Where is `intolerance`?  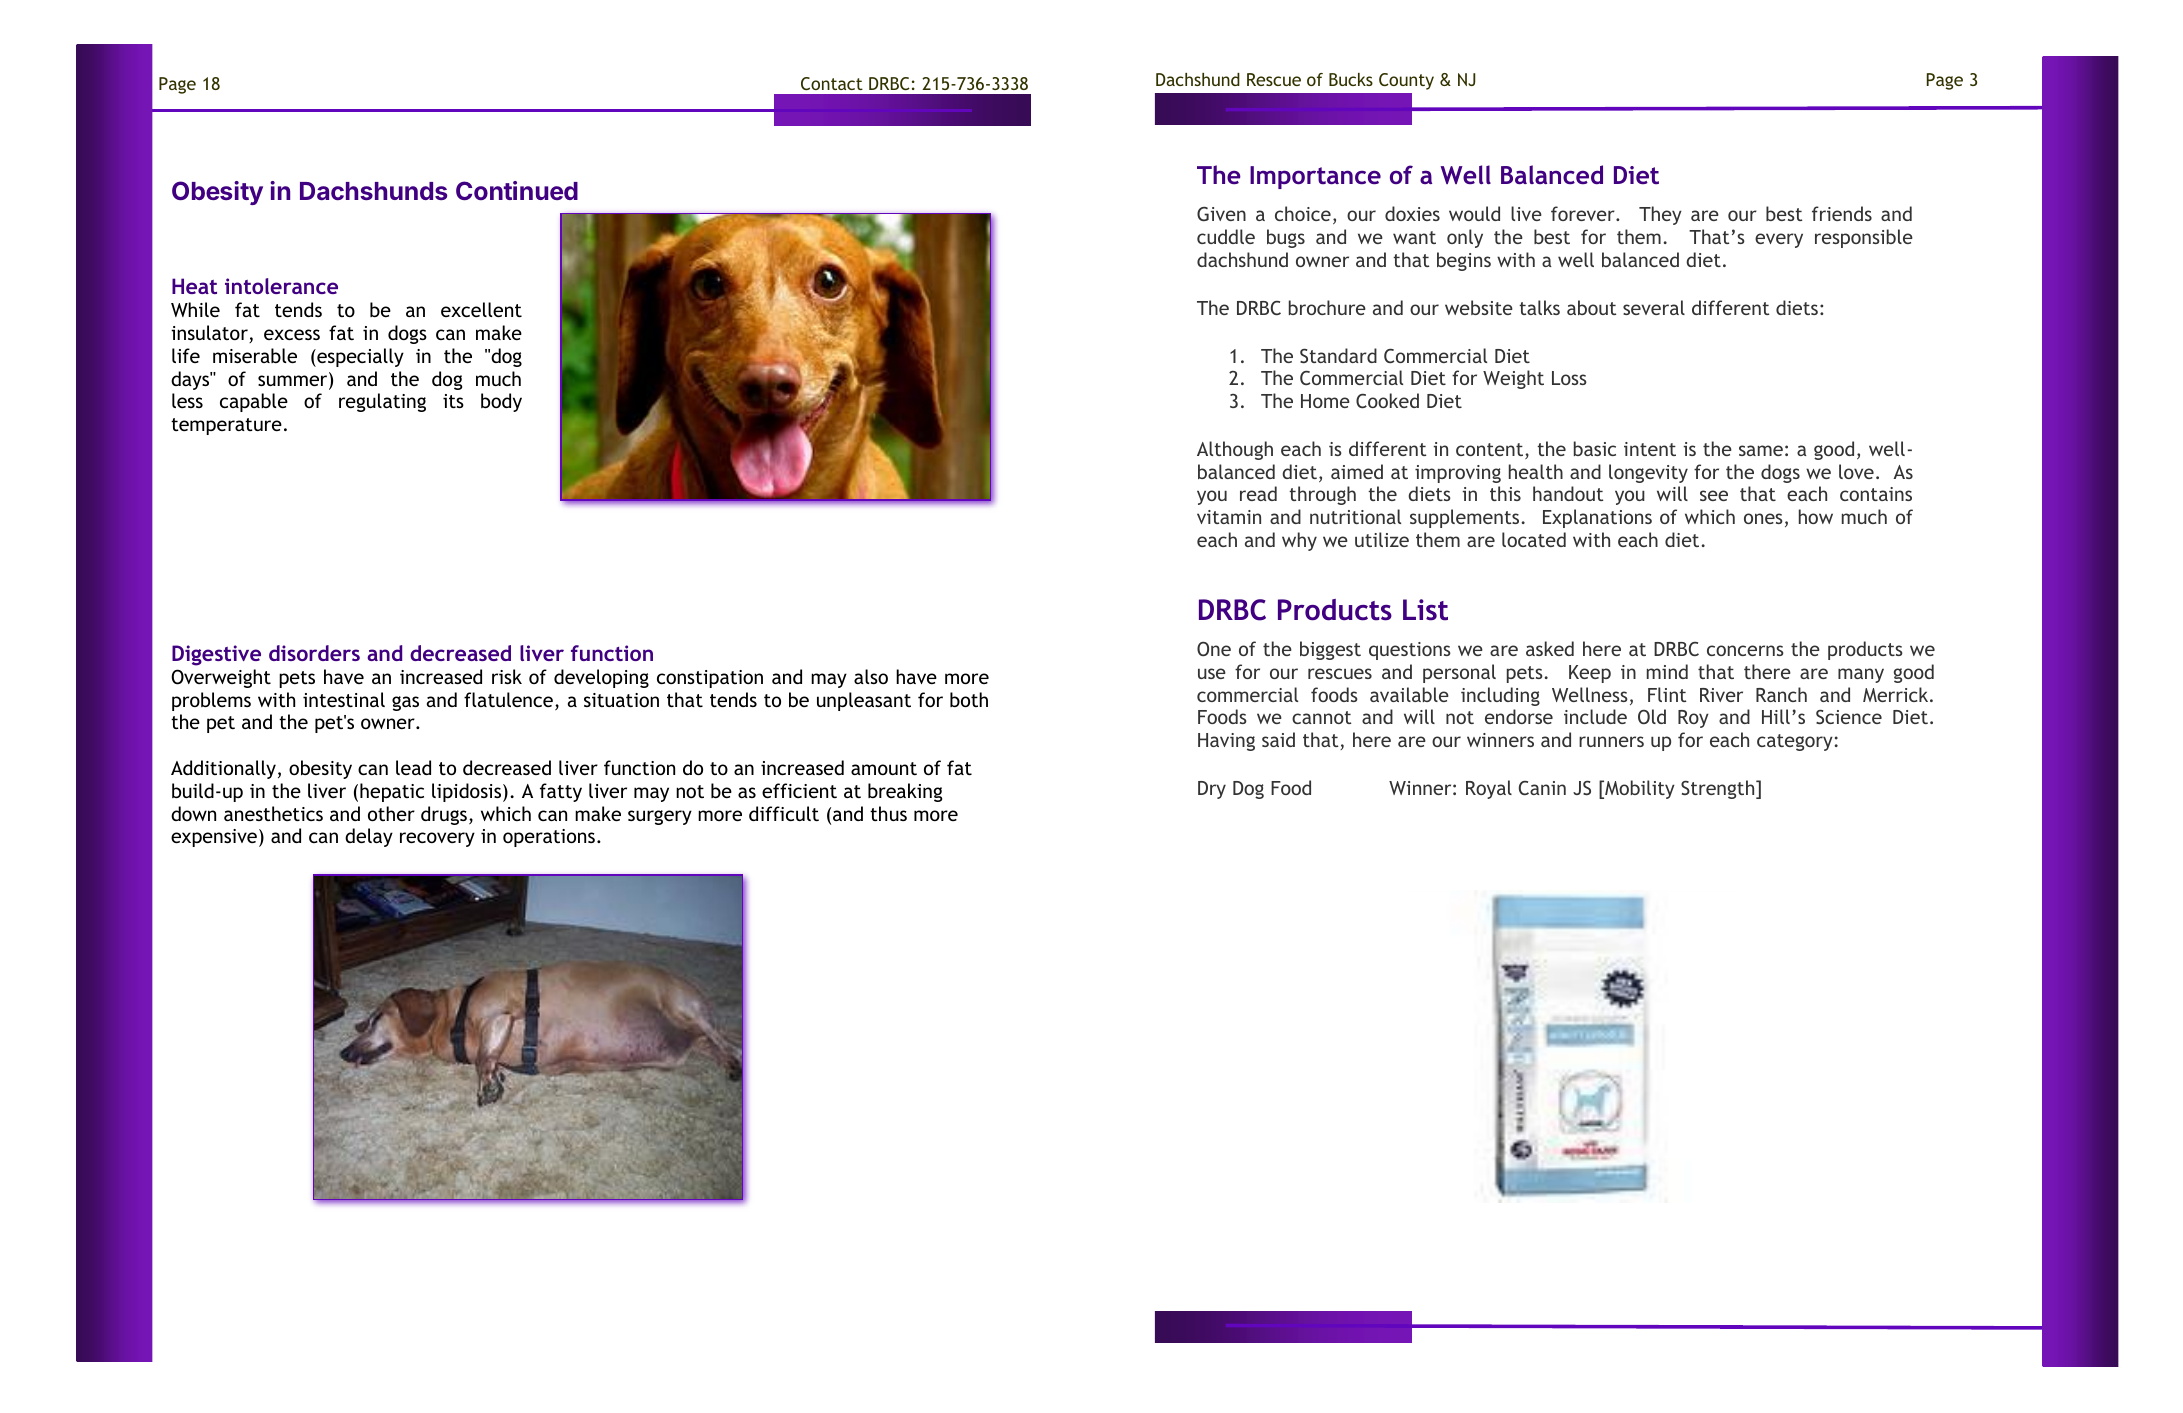 intolerance is located at coordinates (281, 286).
